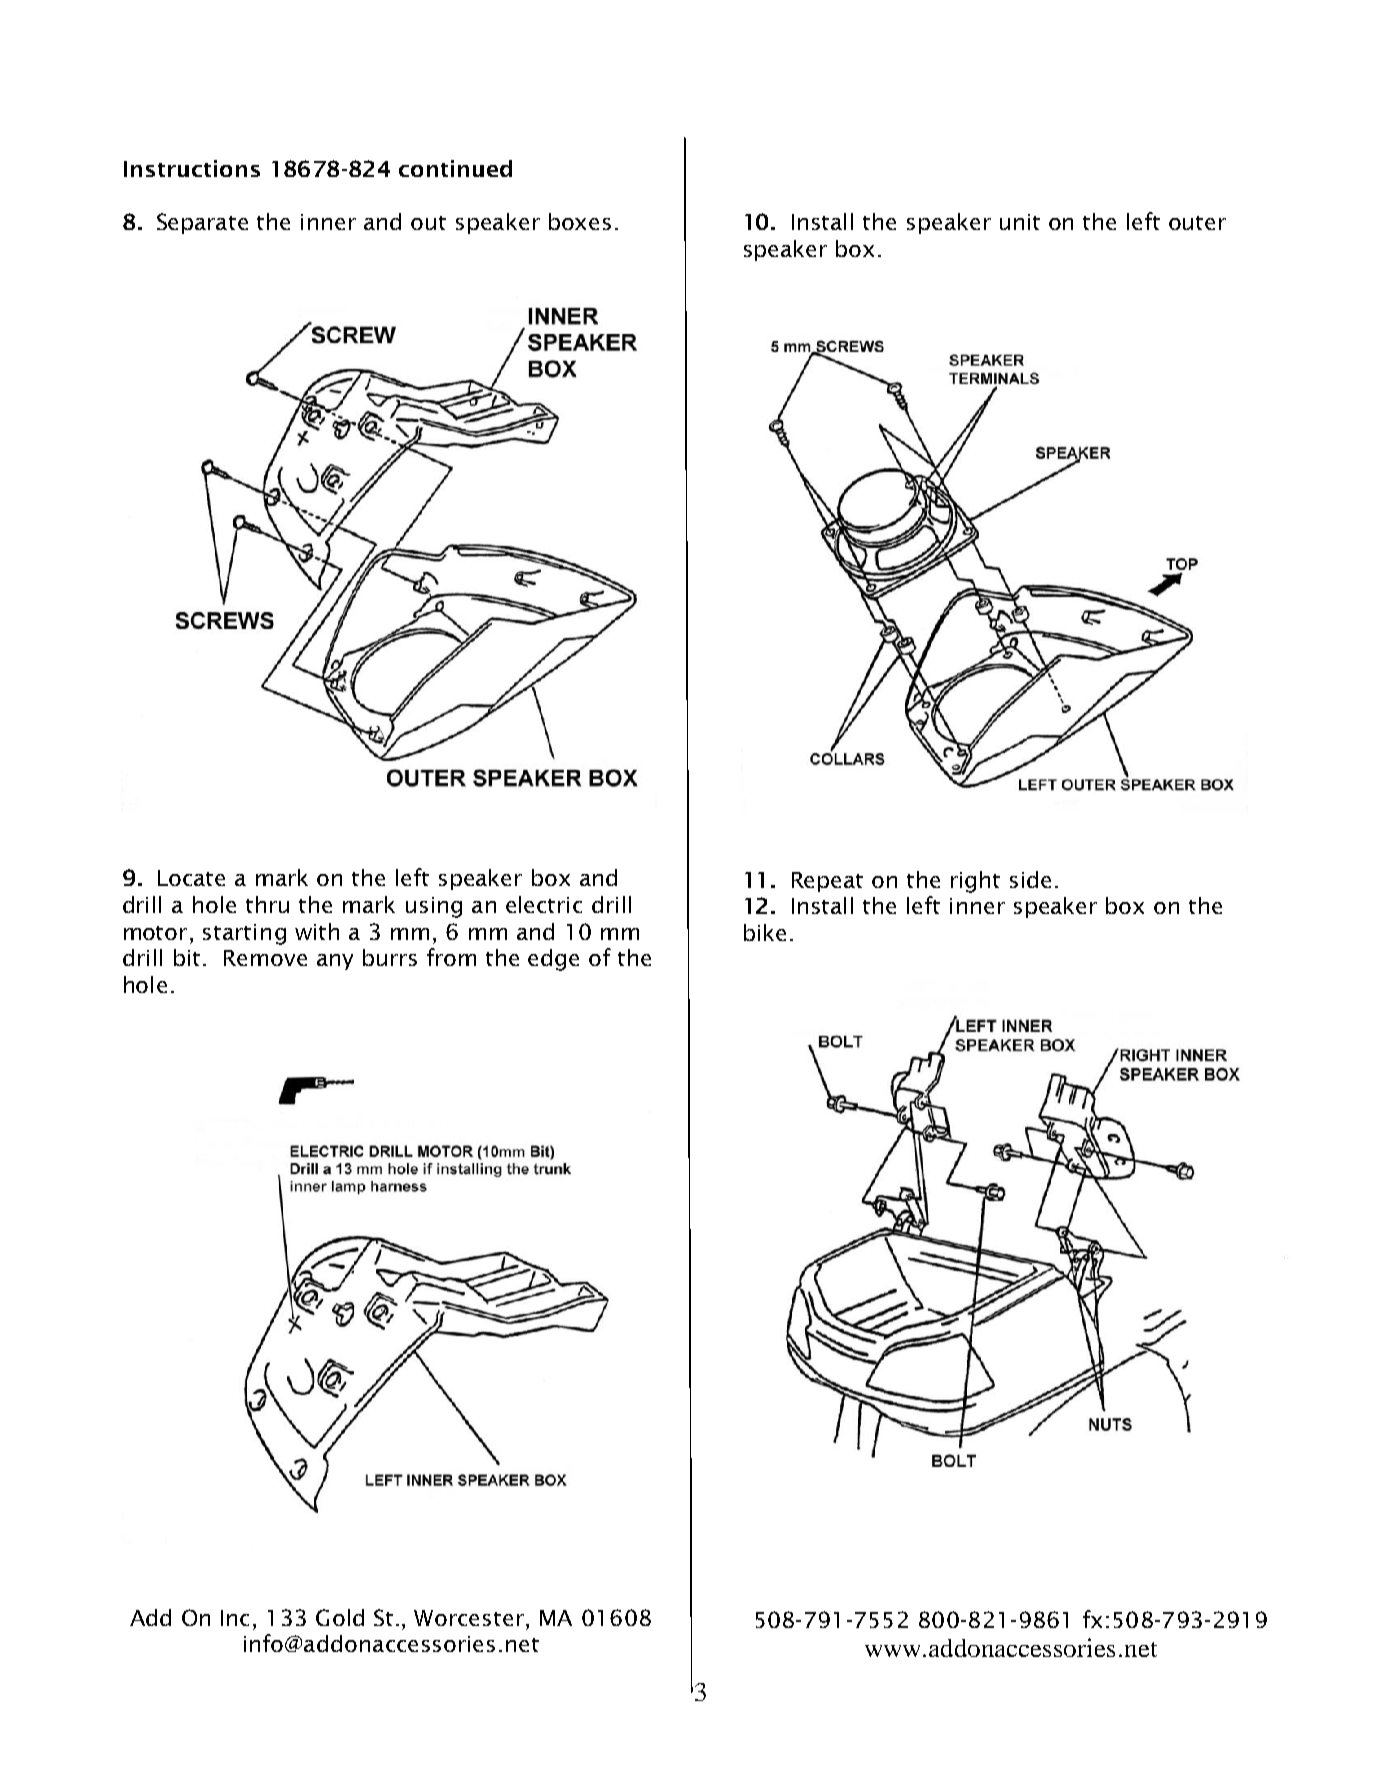 Image resolution: width=1382 pixels, height=1789 pixels. I want to click on Worcester, so click(469, 1618).
